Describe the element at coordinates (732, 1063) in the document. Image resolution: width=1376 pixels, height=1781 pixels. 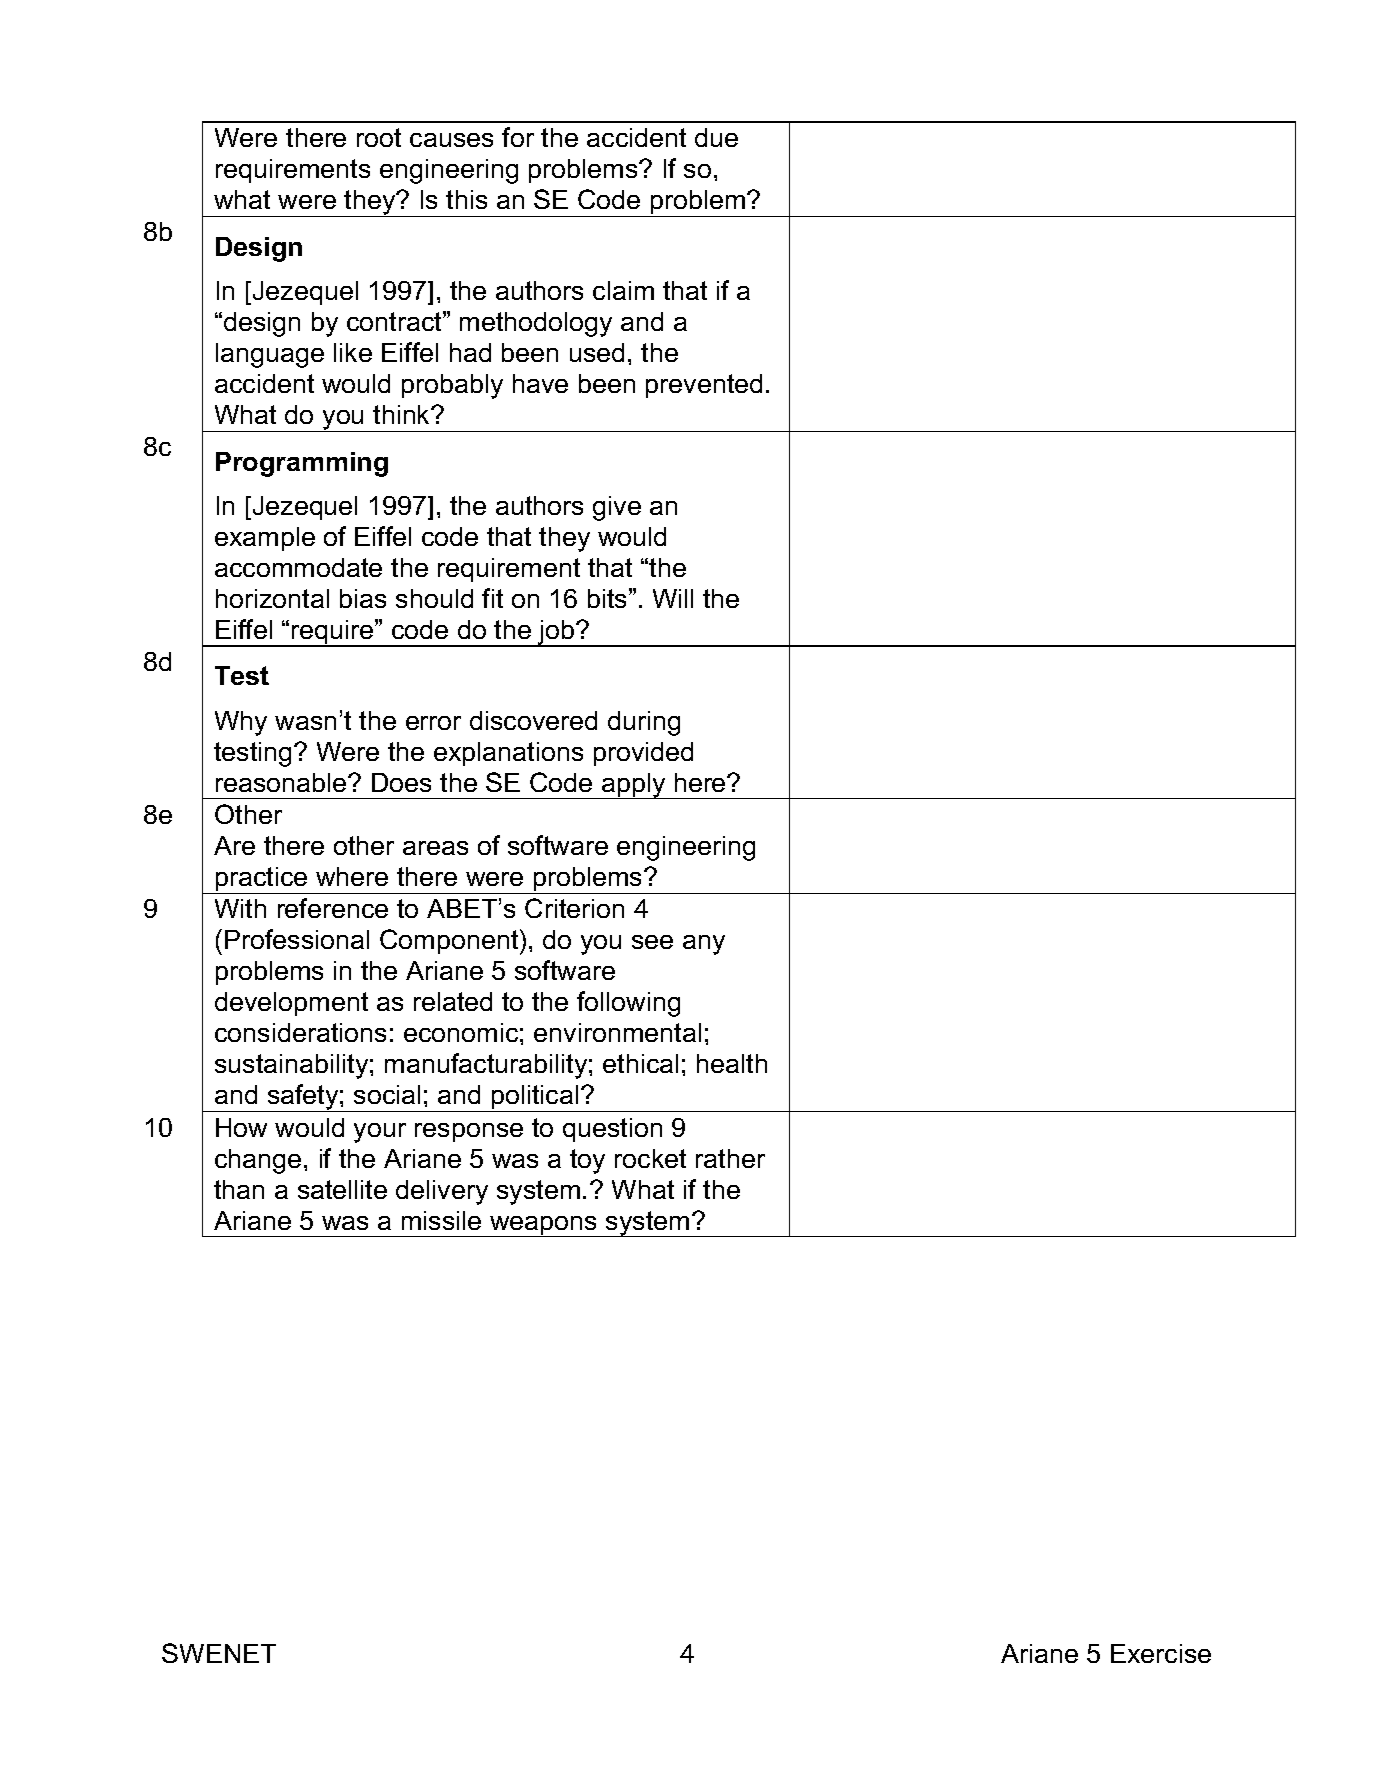
I see `health` at that location.
